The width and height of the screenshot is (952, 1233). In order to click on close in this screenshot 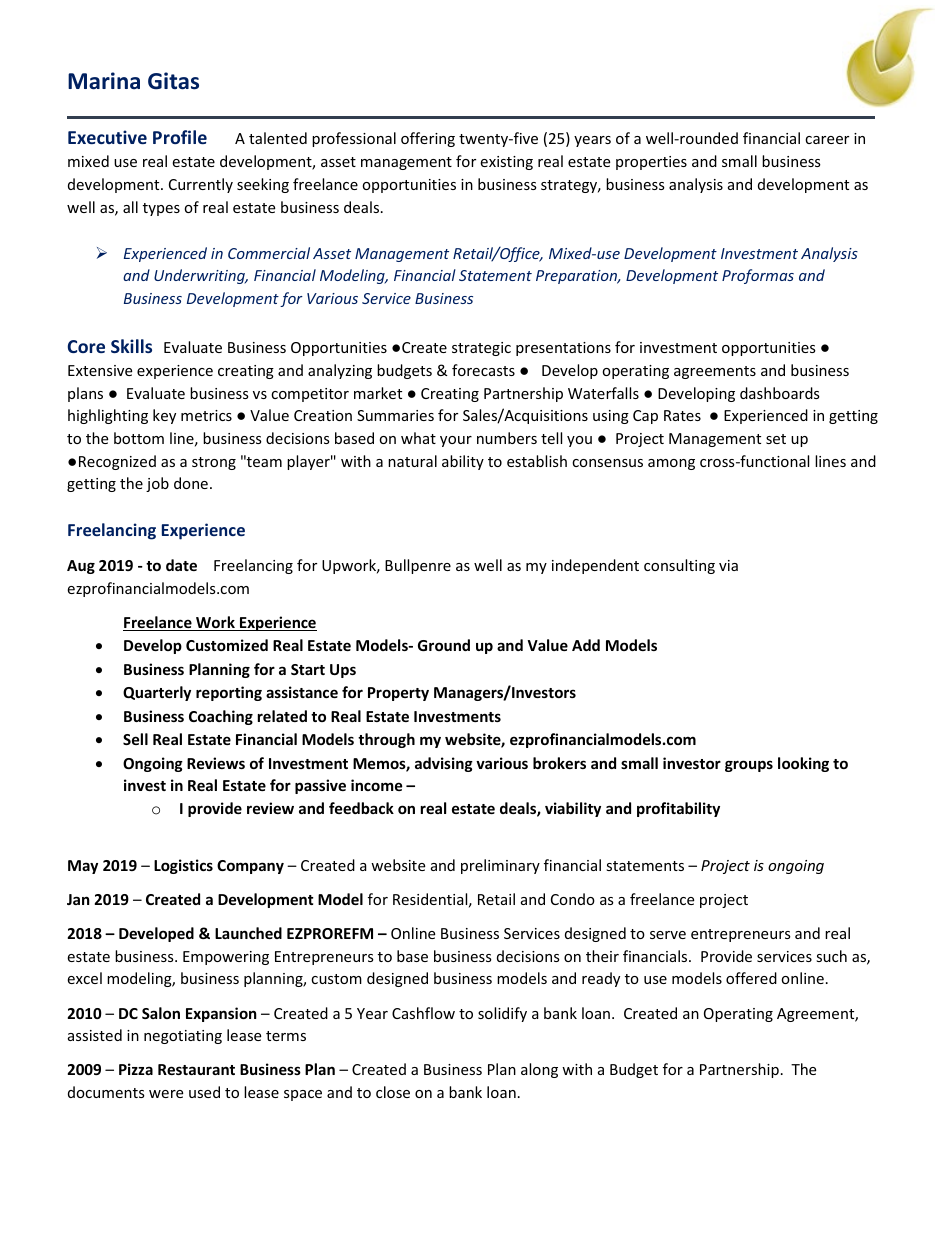, I will do `click(393, 1092)`.
